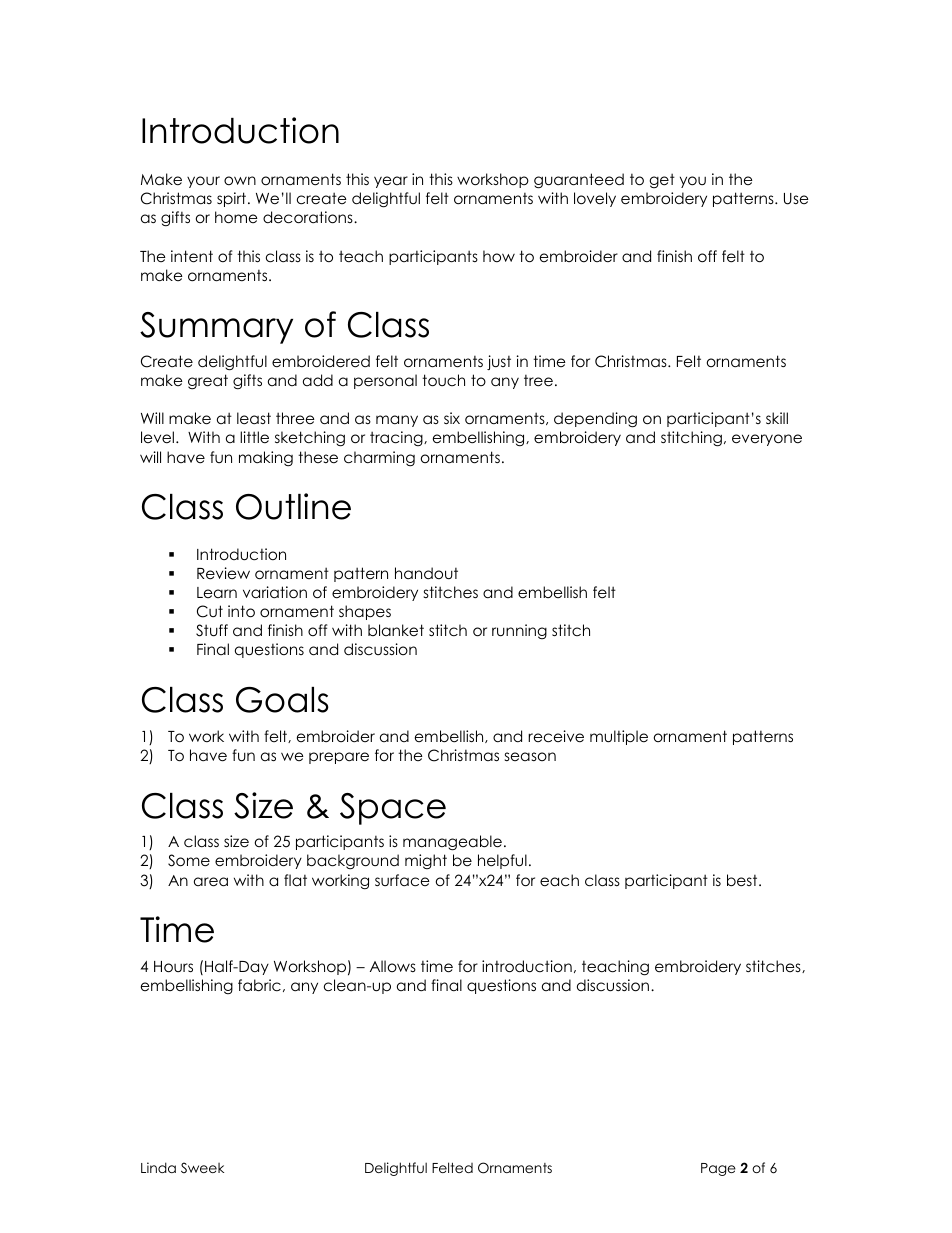 The image size is (952, 1233). What do you see at coordinates (499, 256) in the screenshot?
I see `how` at bounding box center [499, 256].
